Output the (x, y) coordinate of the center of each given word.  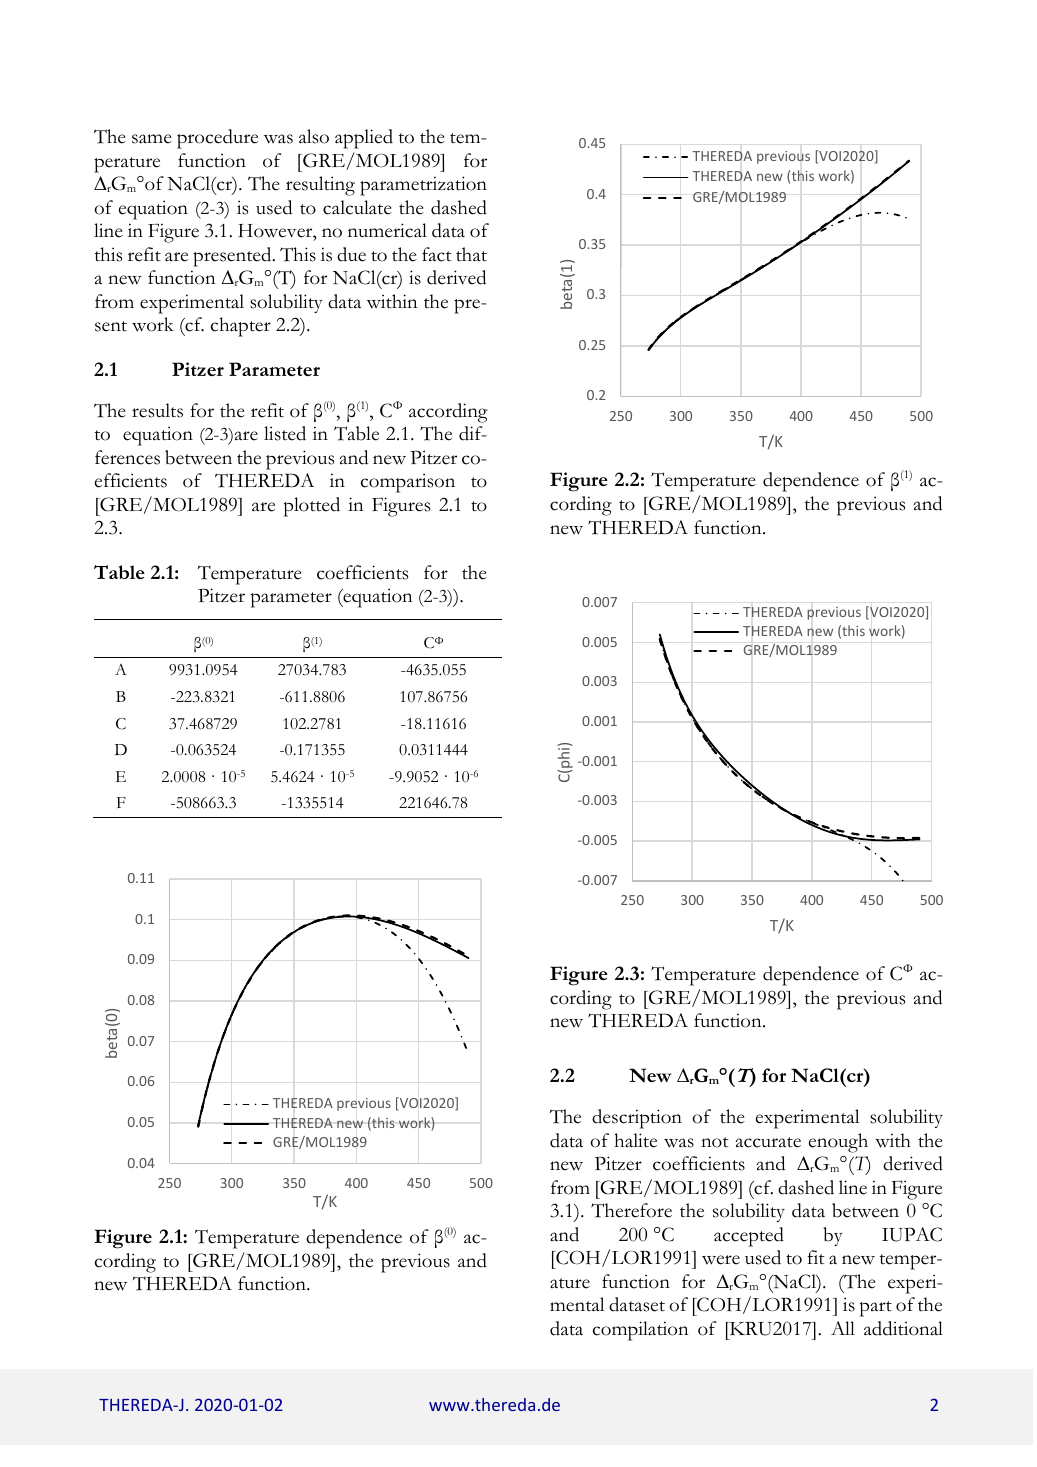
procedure (217, 139)
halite (635, 1140)
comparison (408, 483)
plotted (312, 507)
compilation (641, 1331)
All (843, 1328)
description (637, 1119)
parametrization (423, 186)
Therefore (631, 1210)
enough (838, 1143)
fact (437, 254)
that (471, 254)
